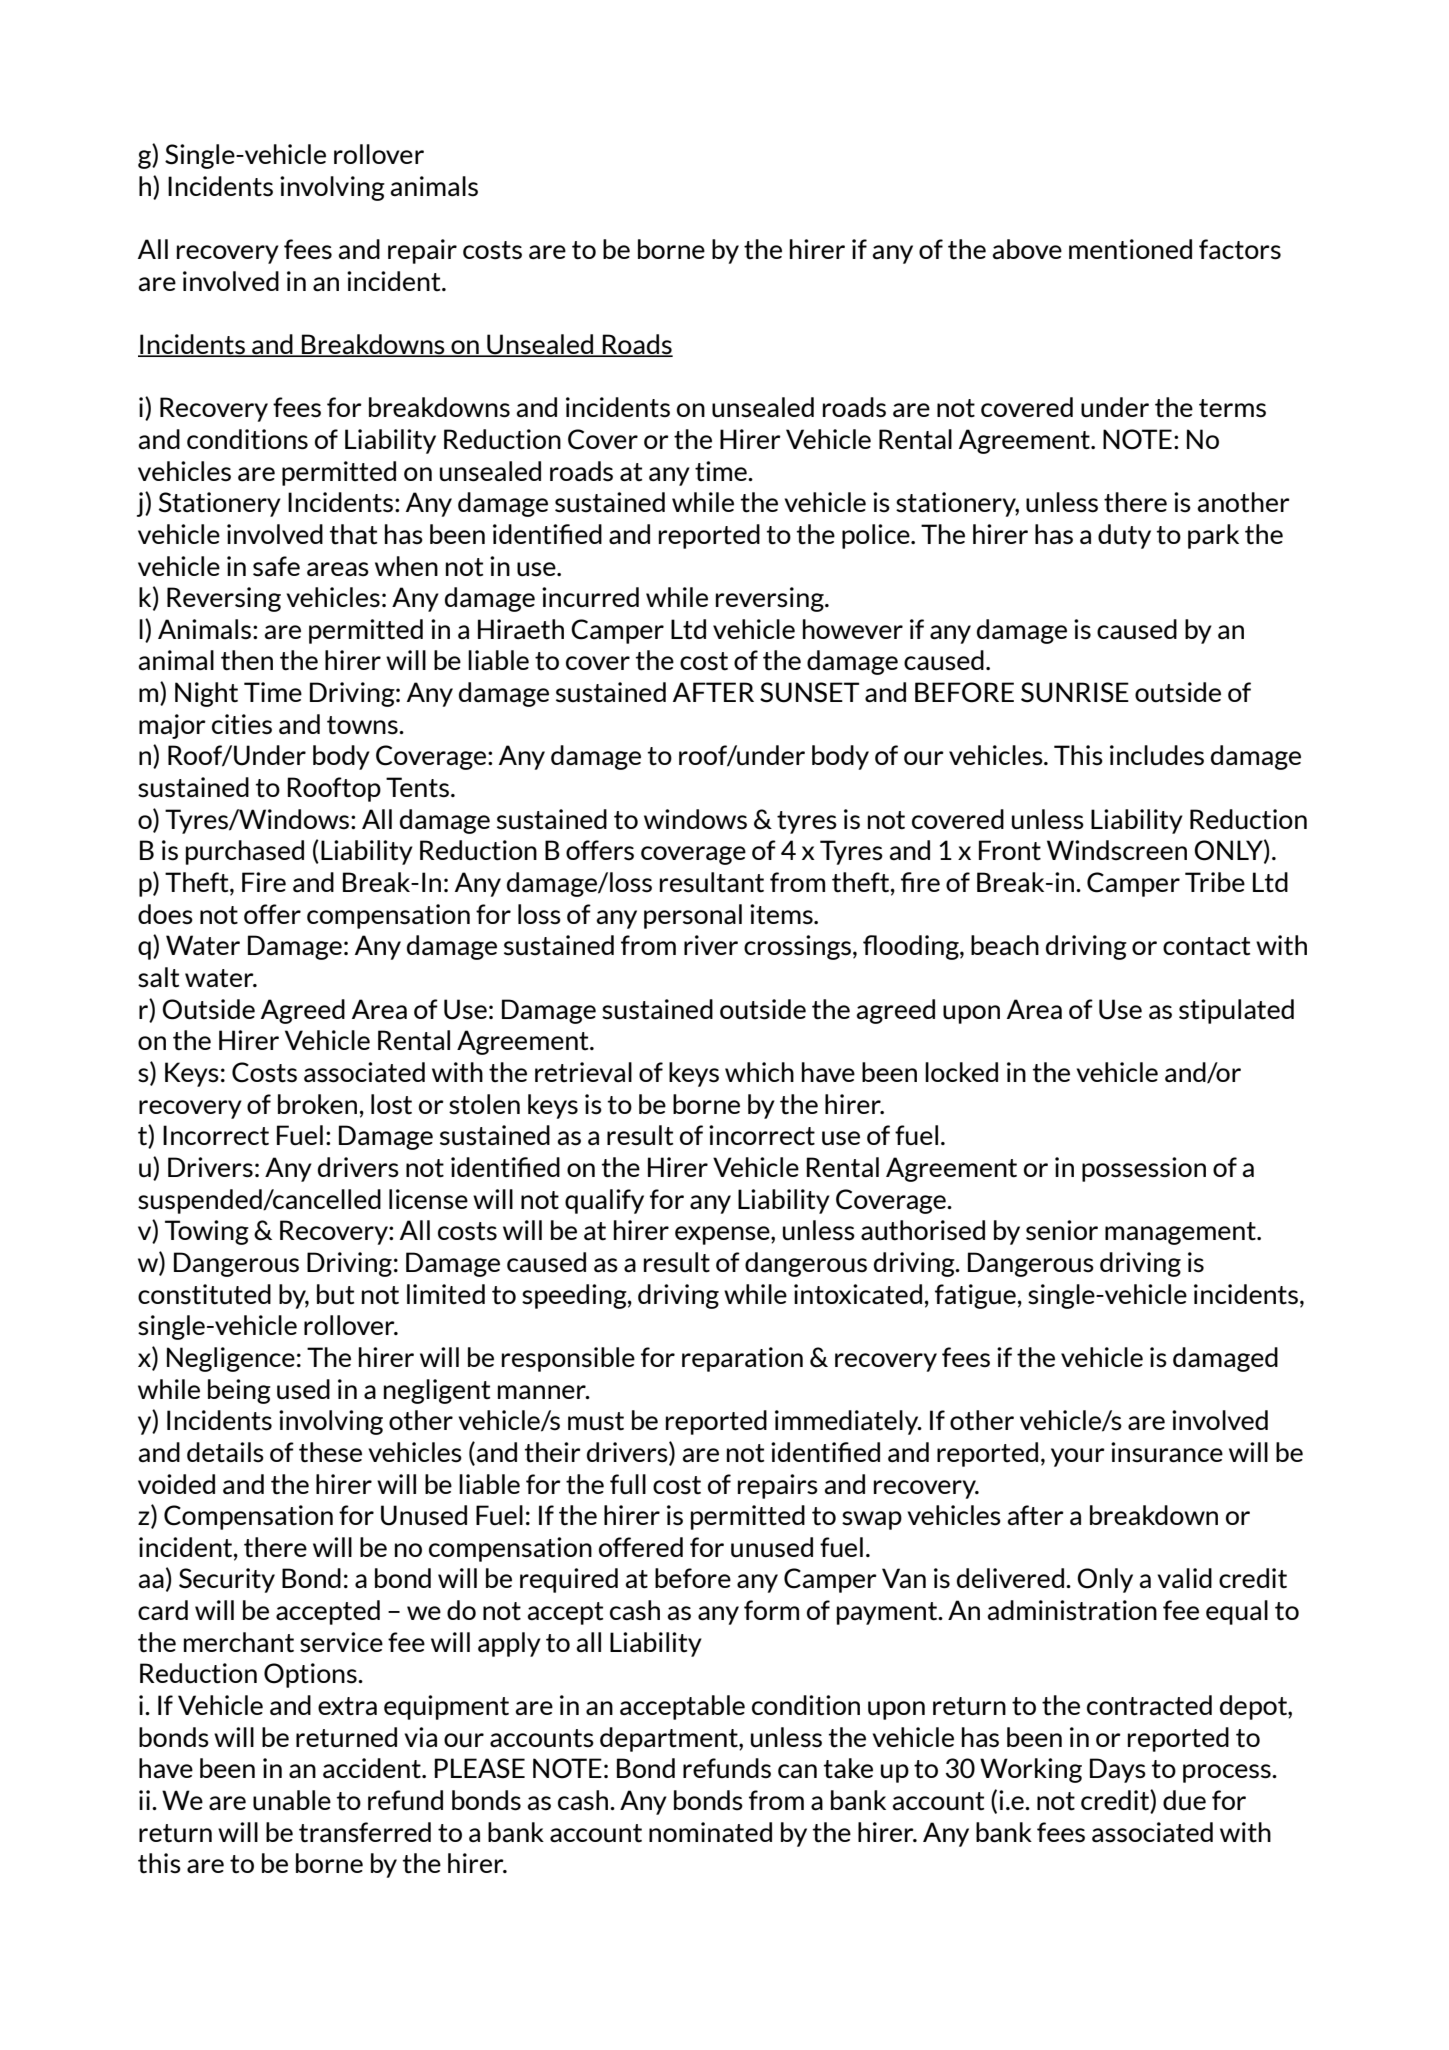 The image size is (1449, 2050). I want to click on that, so click(353, 534).
